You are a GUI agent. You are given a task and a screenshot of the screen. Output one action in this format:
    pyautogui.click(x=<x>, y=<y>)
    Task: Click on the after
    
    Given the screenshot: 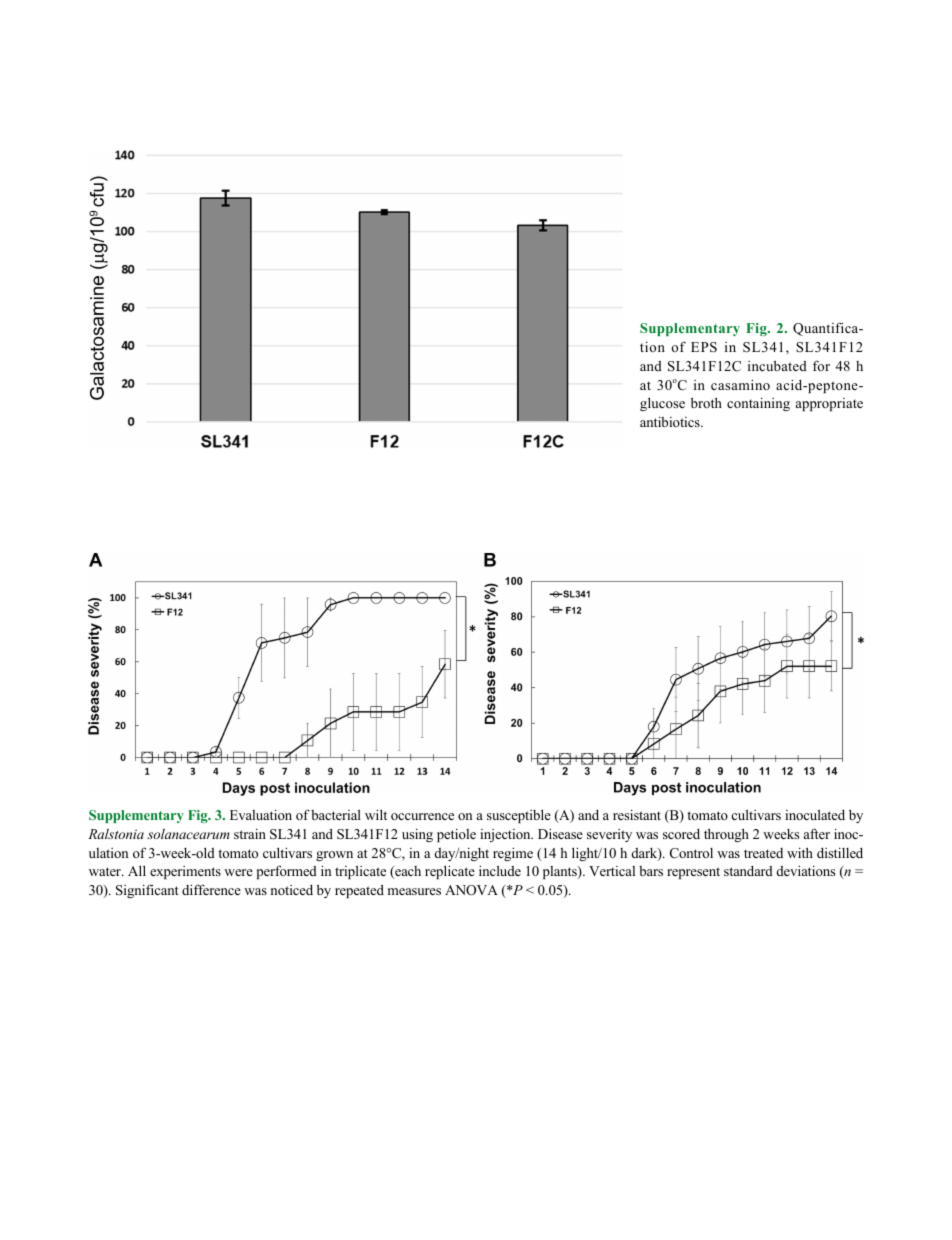 What is the action you would take?
    pyautogui.click(x=817, y=833)
